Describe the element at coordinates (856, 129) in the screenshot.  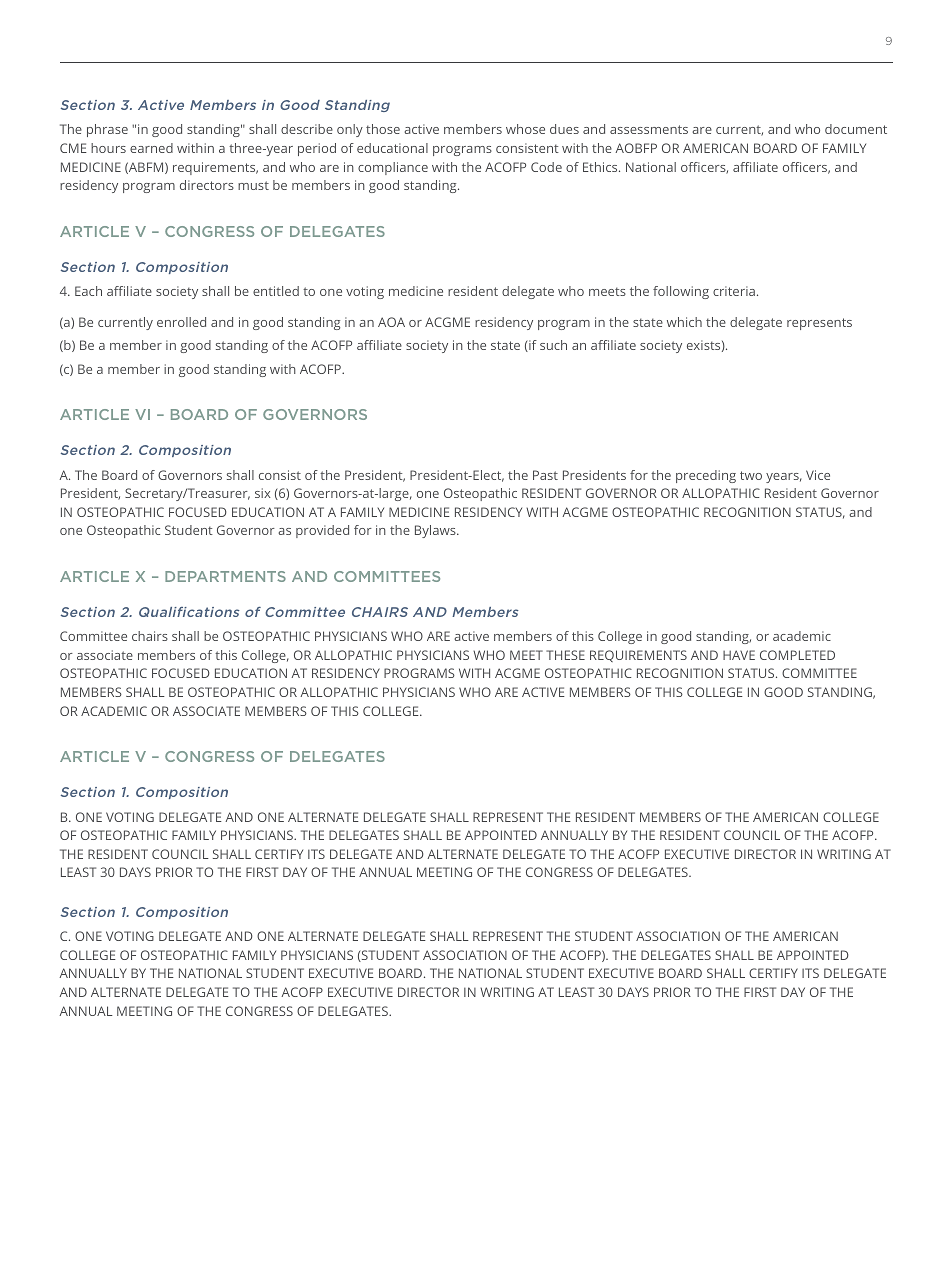
I see `document` at that location.
